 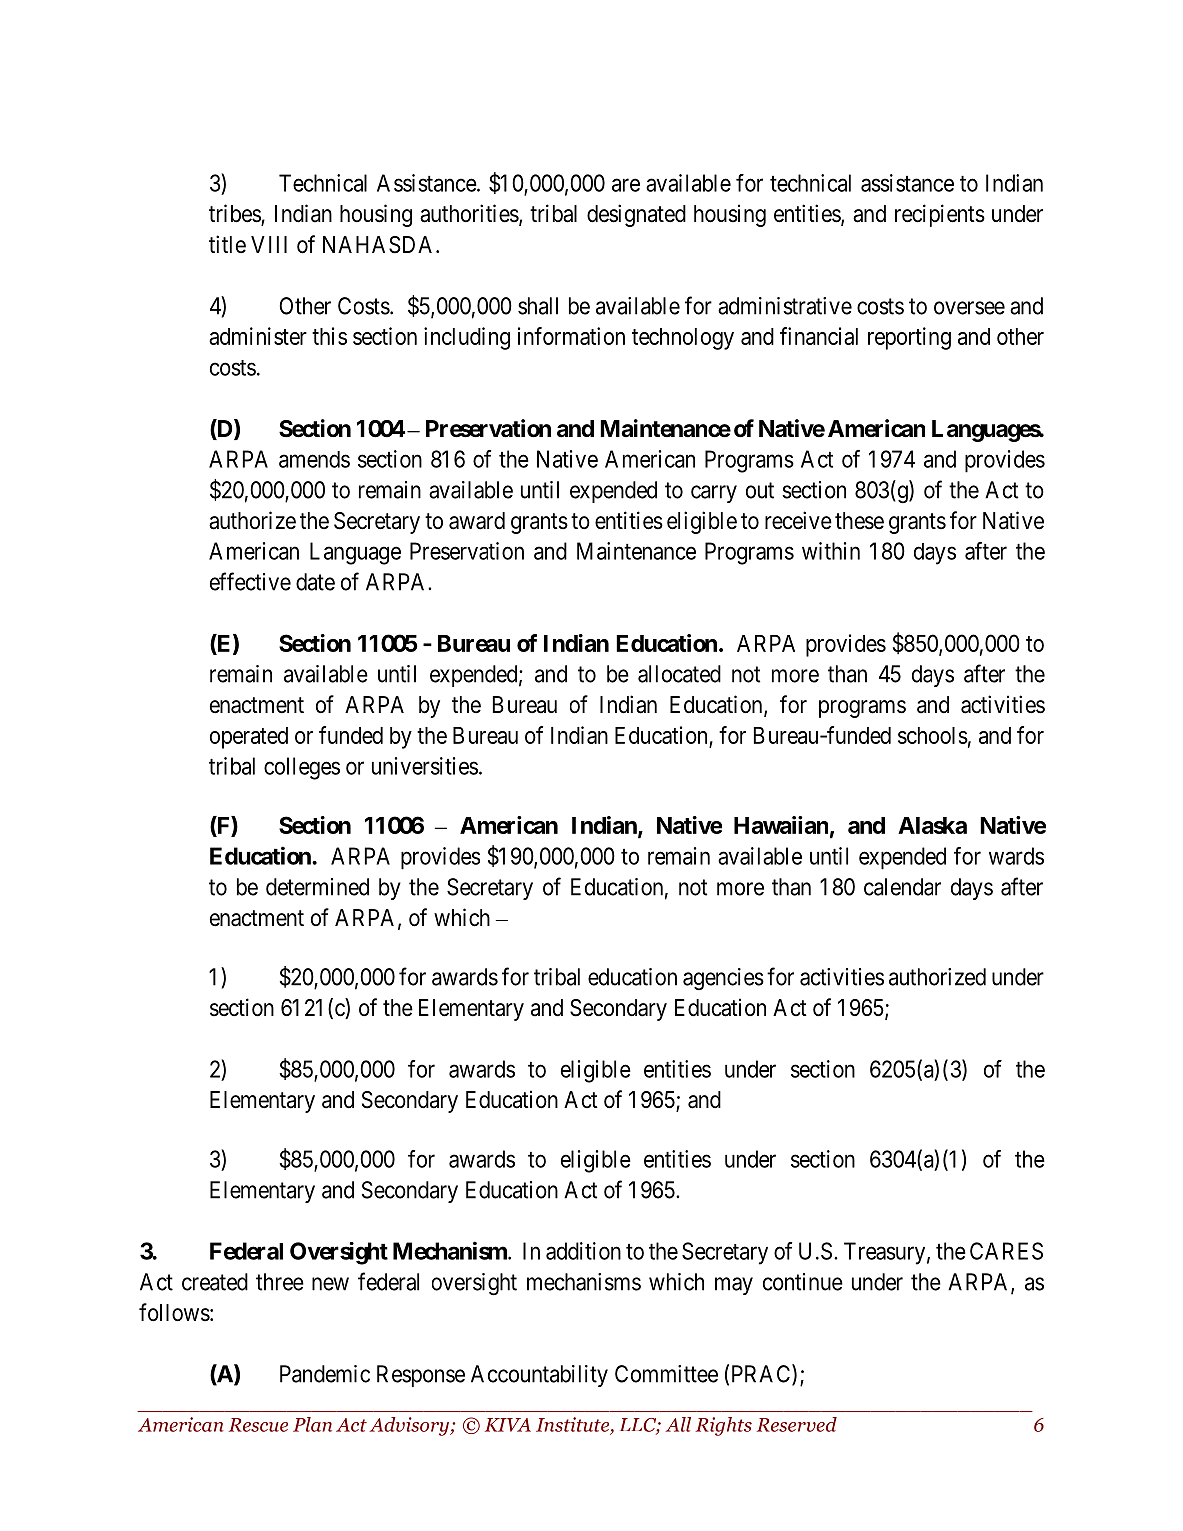 What do you see at coordinates (797, 1424) in the screenshot?
I see `Reserved` at bounding box center [797, 1424].
